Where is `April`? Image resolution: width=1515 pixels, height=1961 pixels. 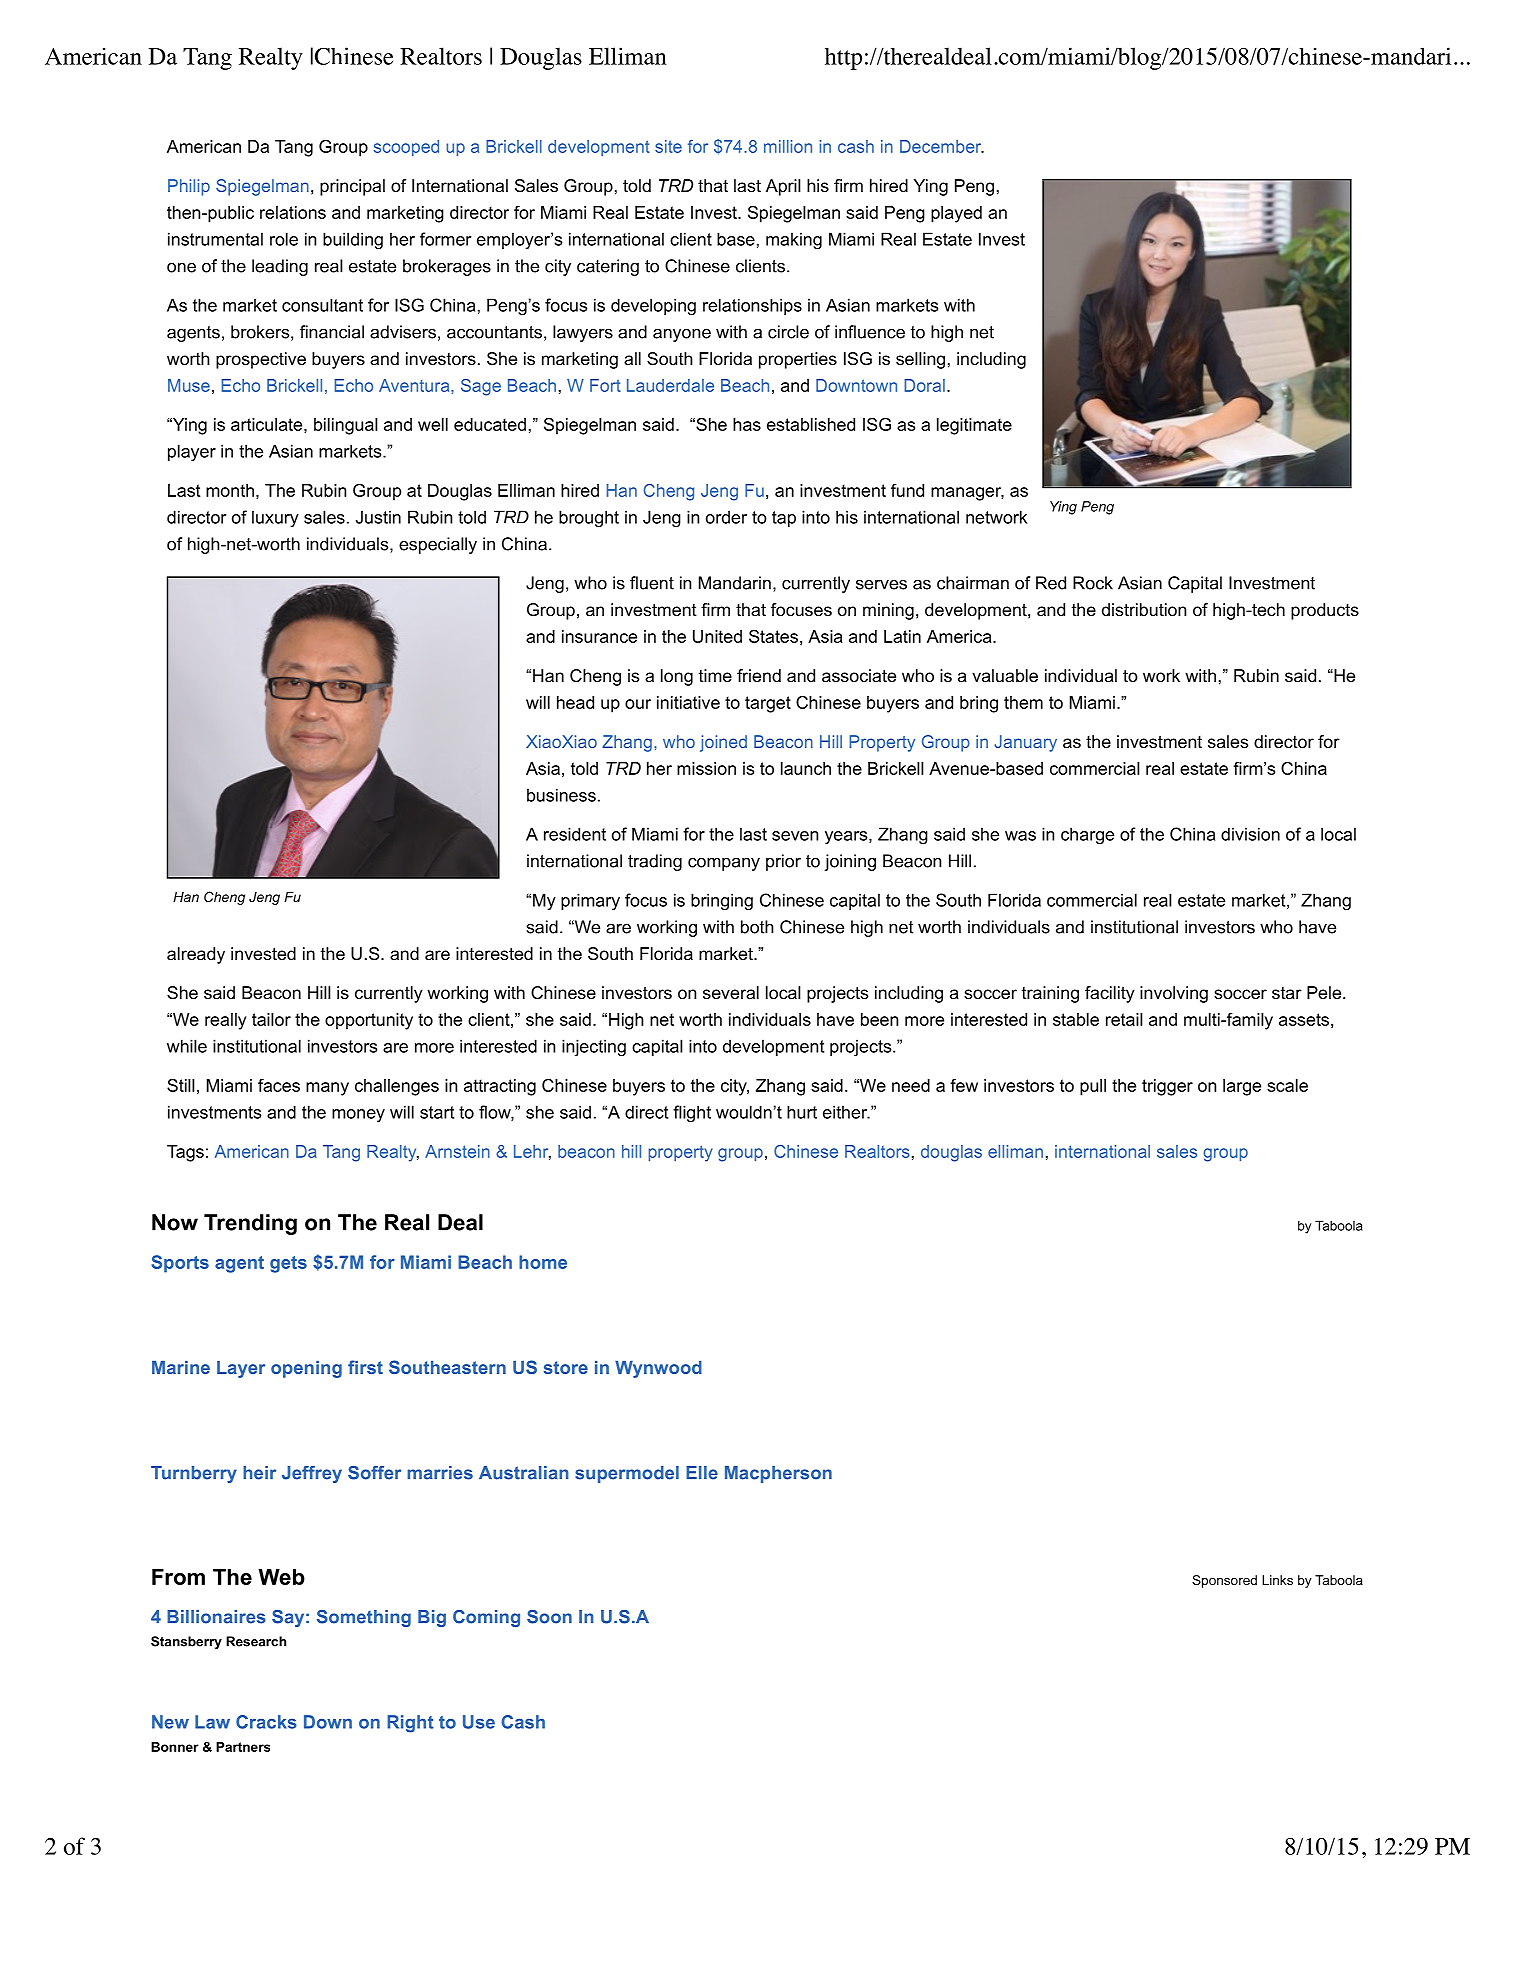
April is located at coordinates (783, 187).
